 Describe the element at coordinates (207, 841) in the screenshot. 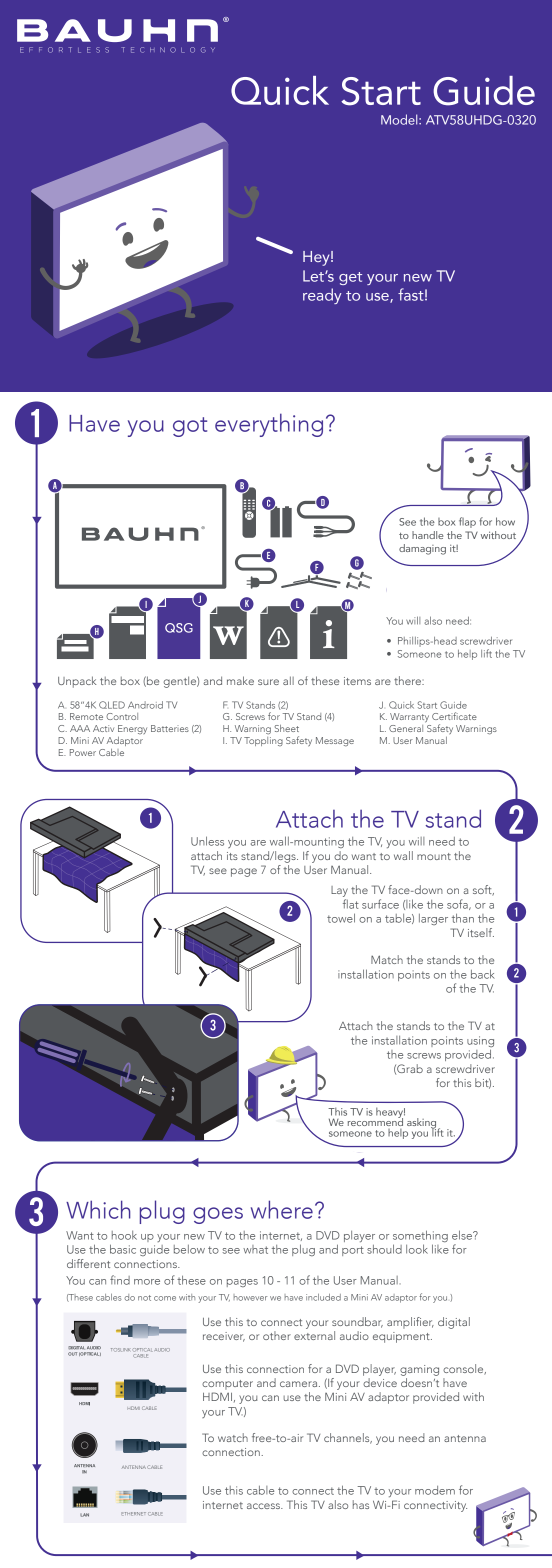

I see `Unless` at that location.
